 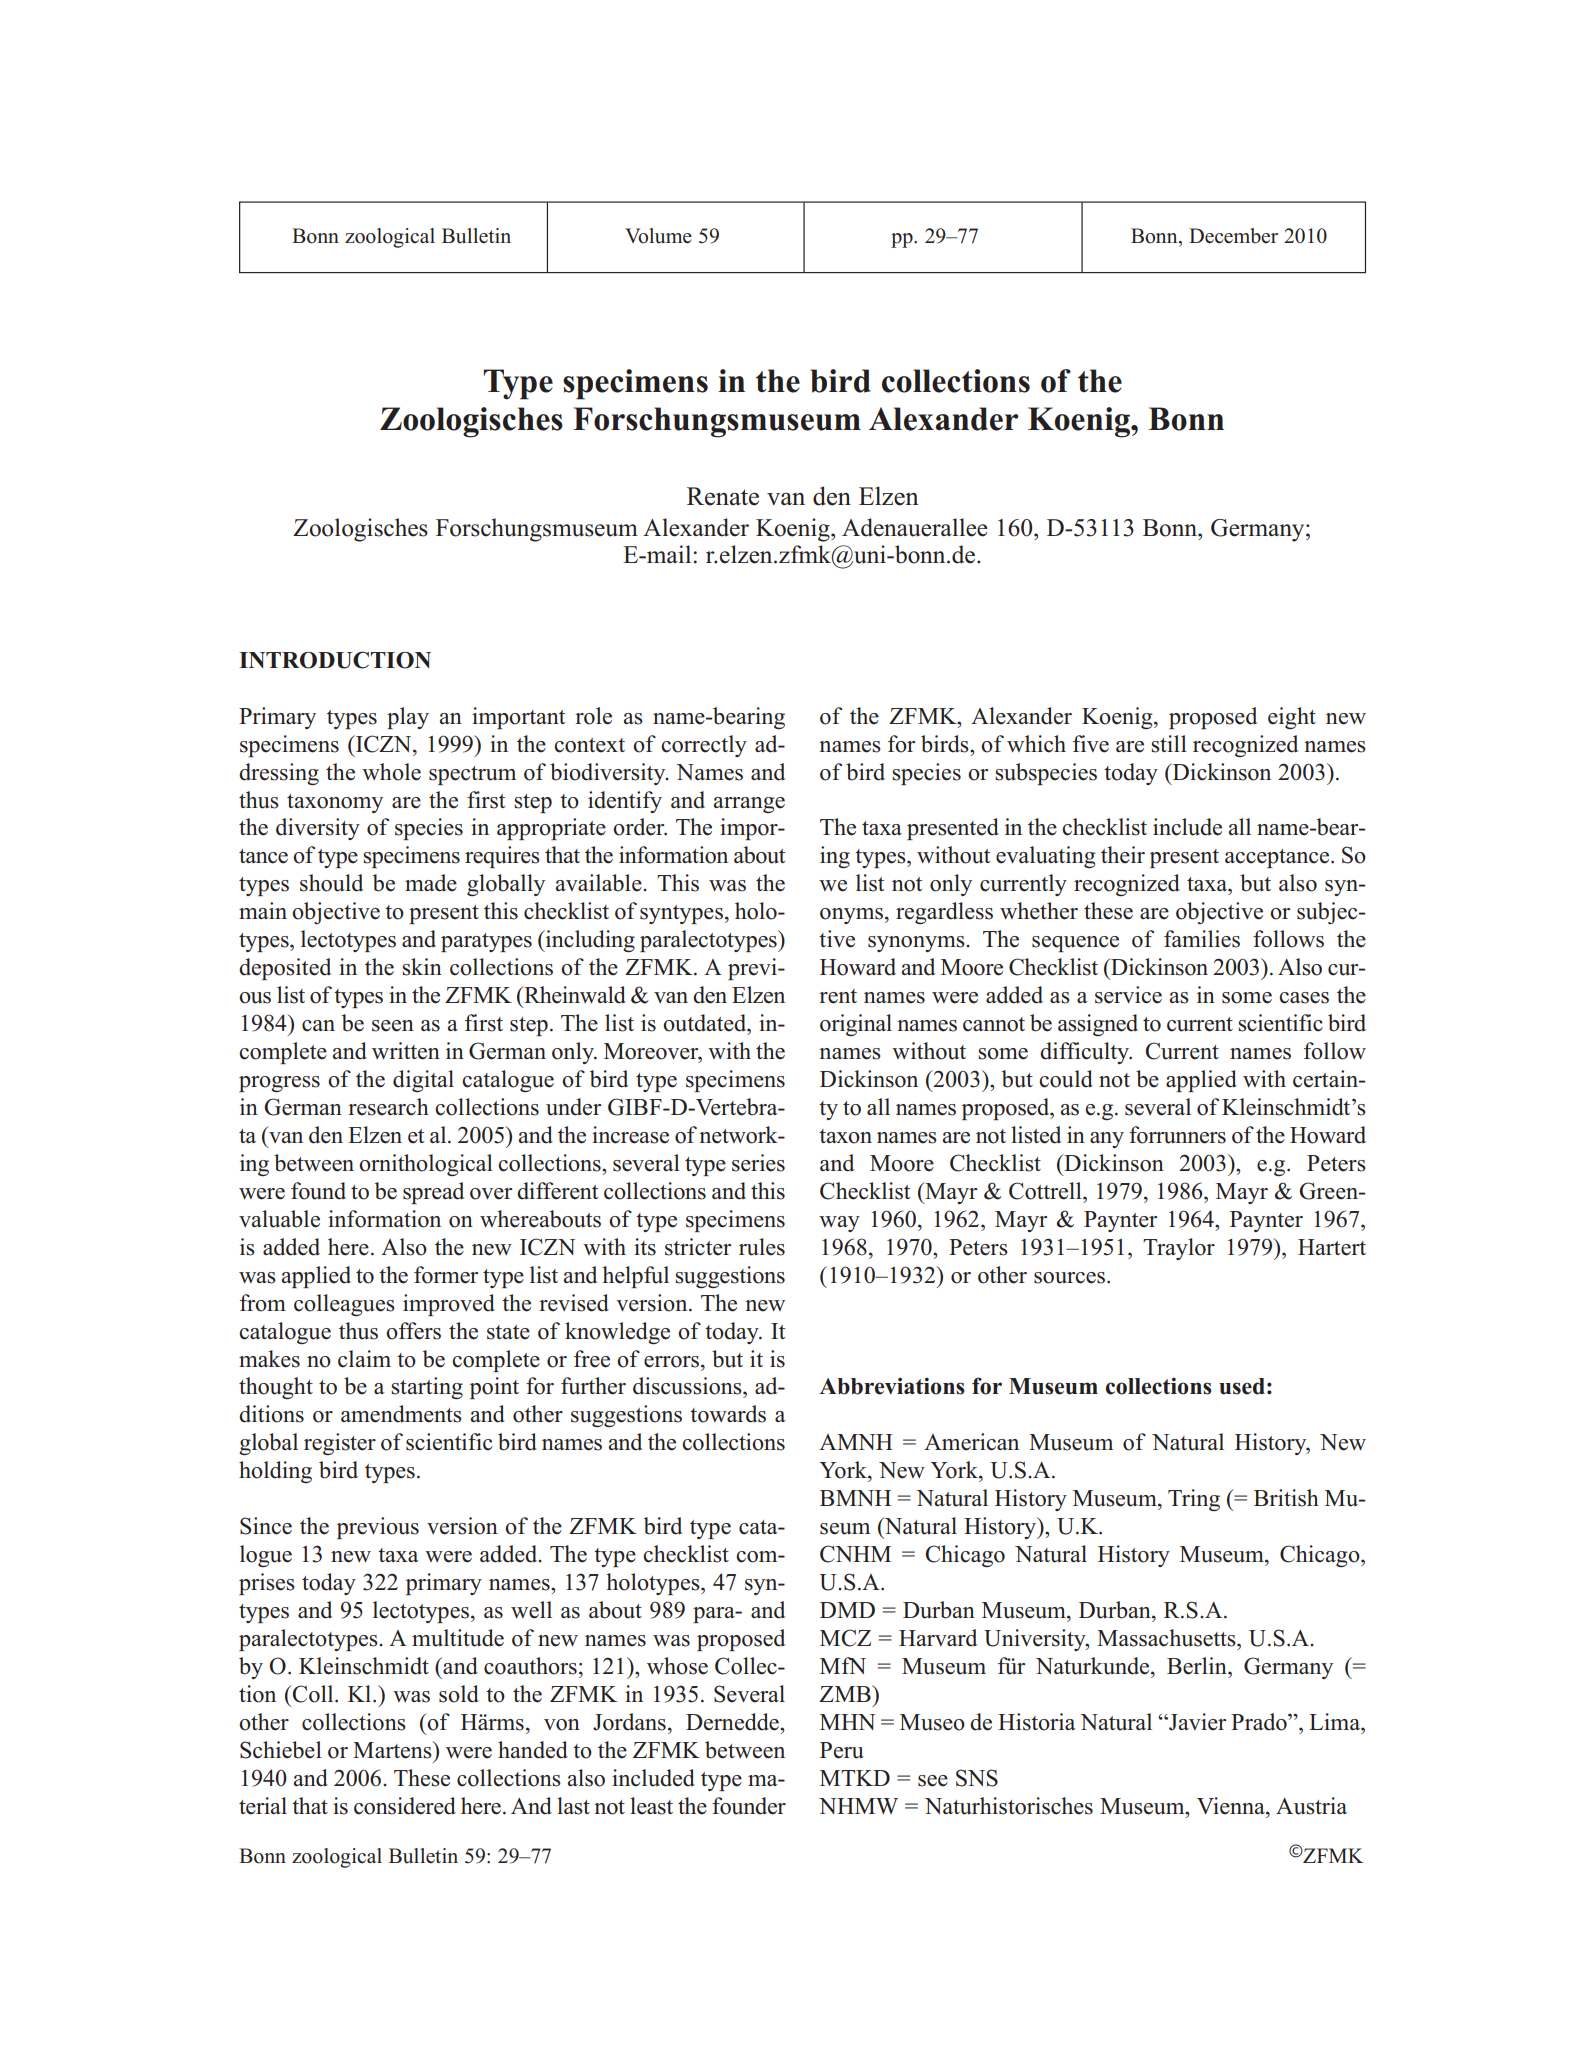 What do you see at coordinates (1169, 744) in the screenshot?
I see `still` at bounding box center [1169, 744].
